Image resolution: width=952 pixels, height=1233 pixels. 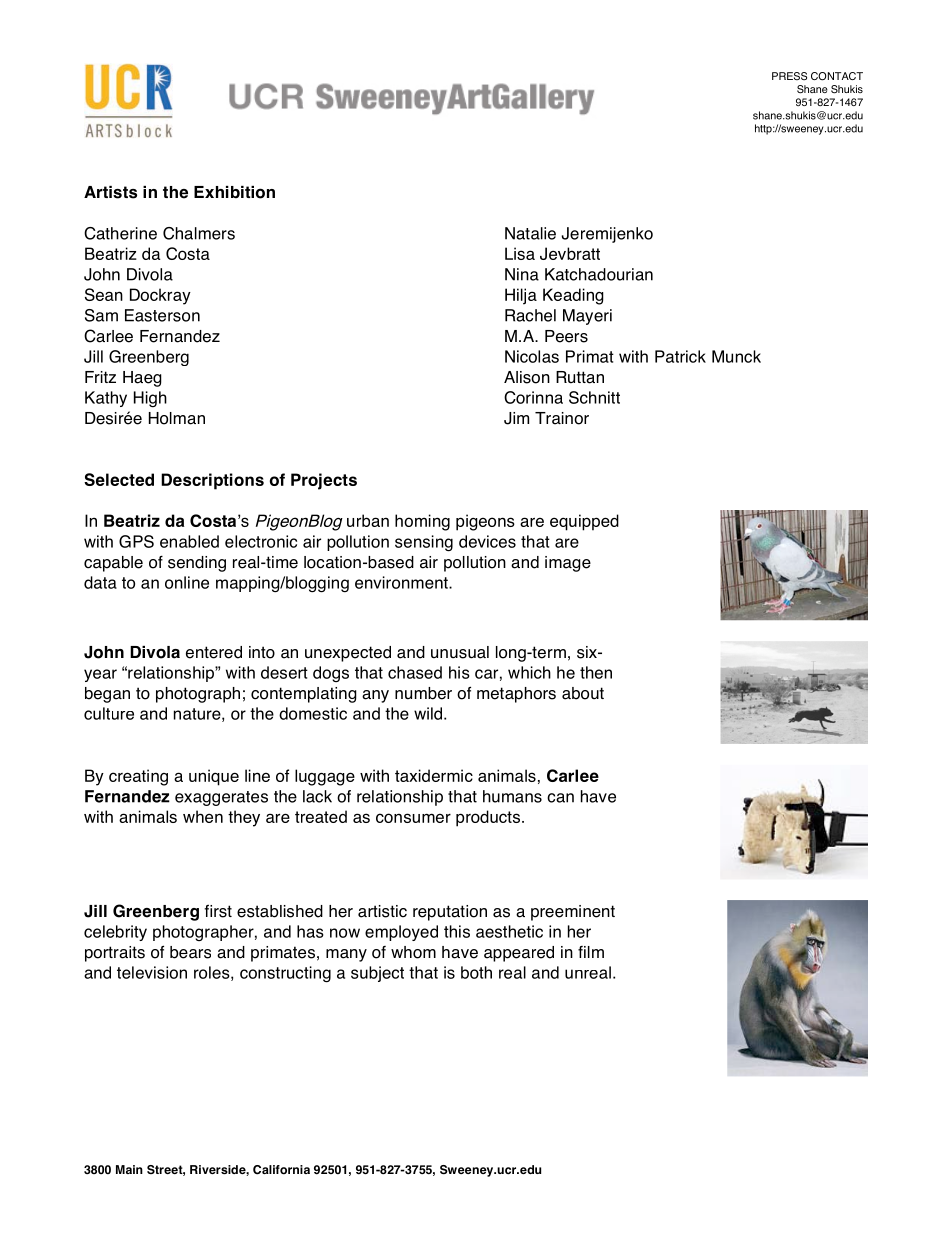 What do you see at coordinates (530, 233) in the page?
I see `Natalie` at bounding box center [530, 233].
